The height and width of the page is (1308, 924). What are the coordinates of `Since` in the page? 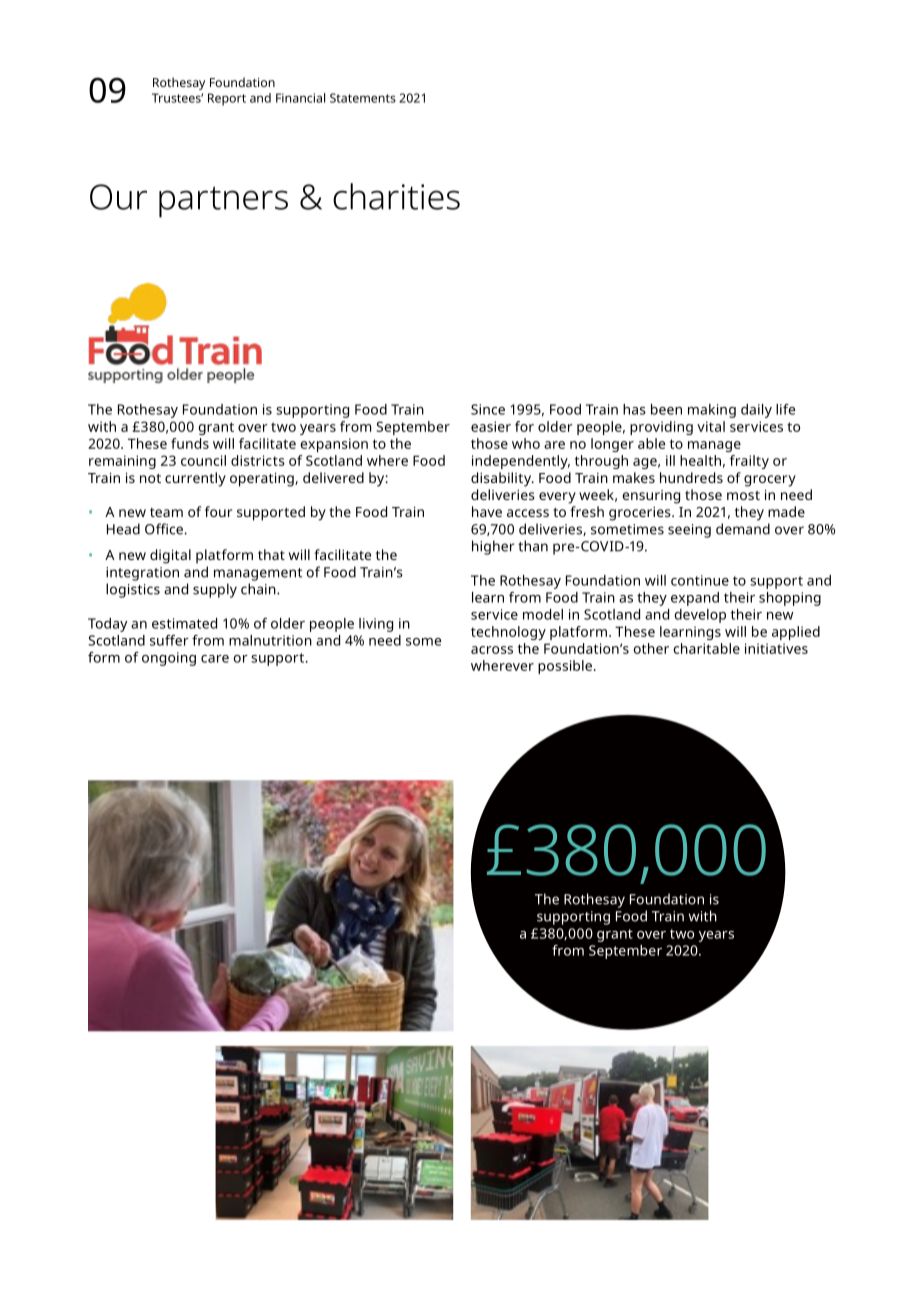 It's located at (488, 409).
